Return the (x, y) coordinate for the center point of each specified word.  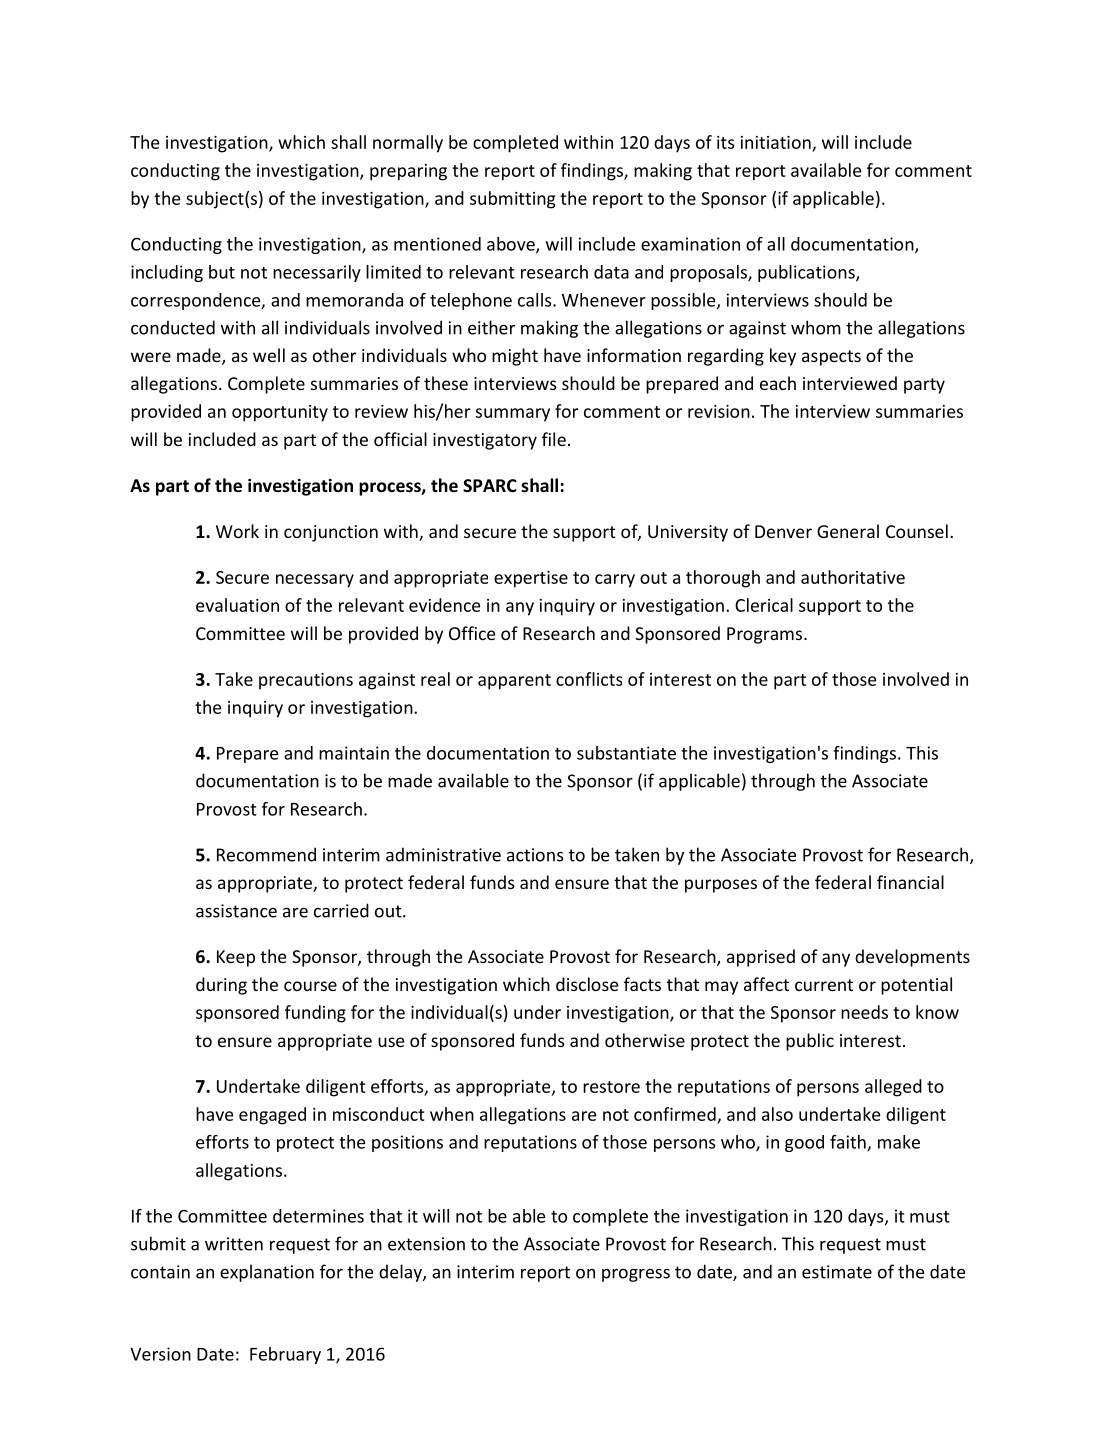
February (285, 1355)
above (512, 245)
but (222, 272)
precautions (306, 681)
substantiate (626, 753)
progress (636, 1275)
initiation (776, 142)
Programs (766, 635)
